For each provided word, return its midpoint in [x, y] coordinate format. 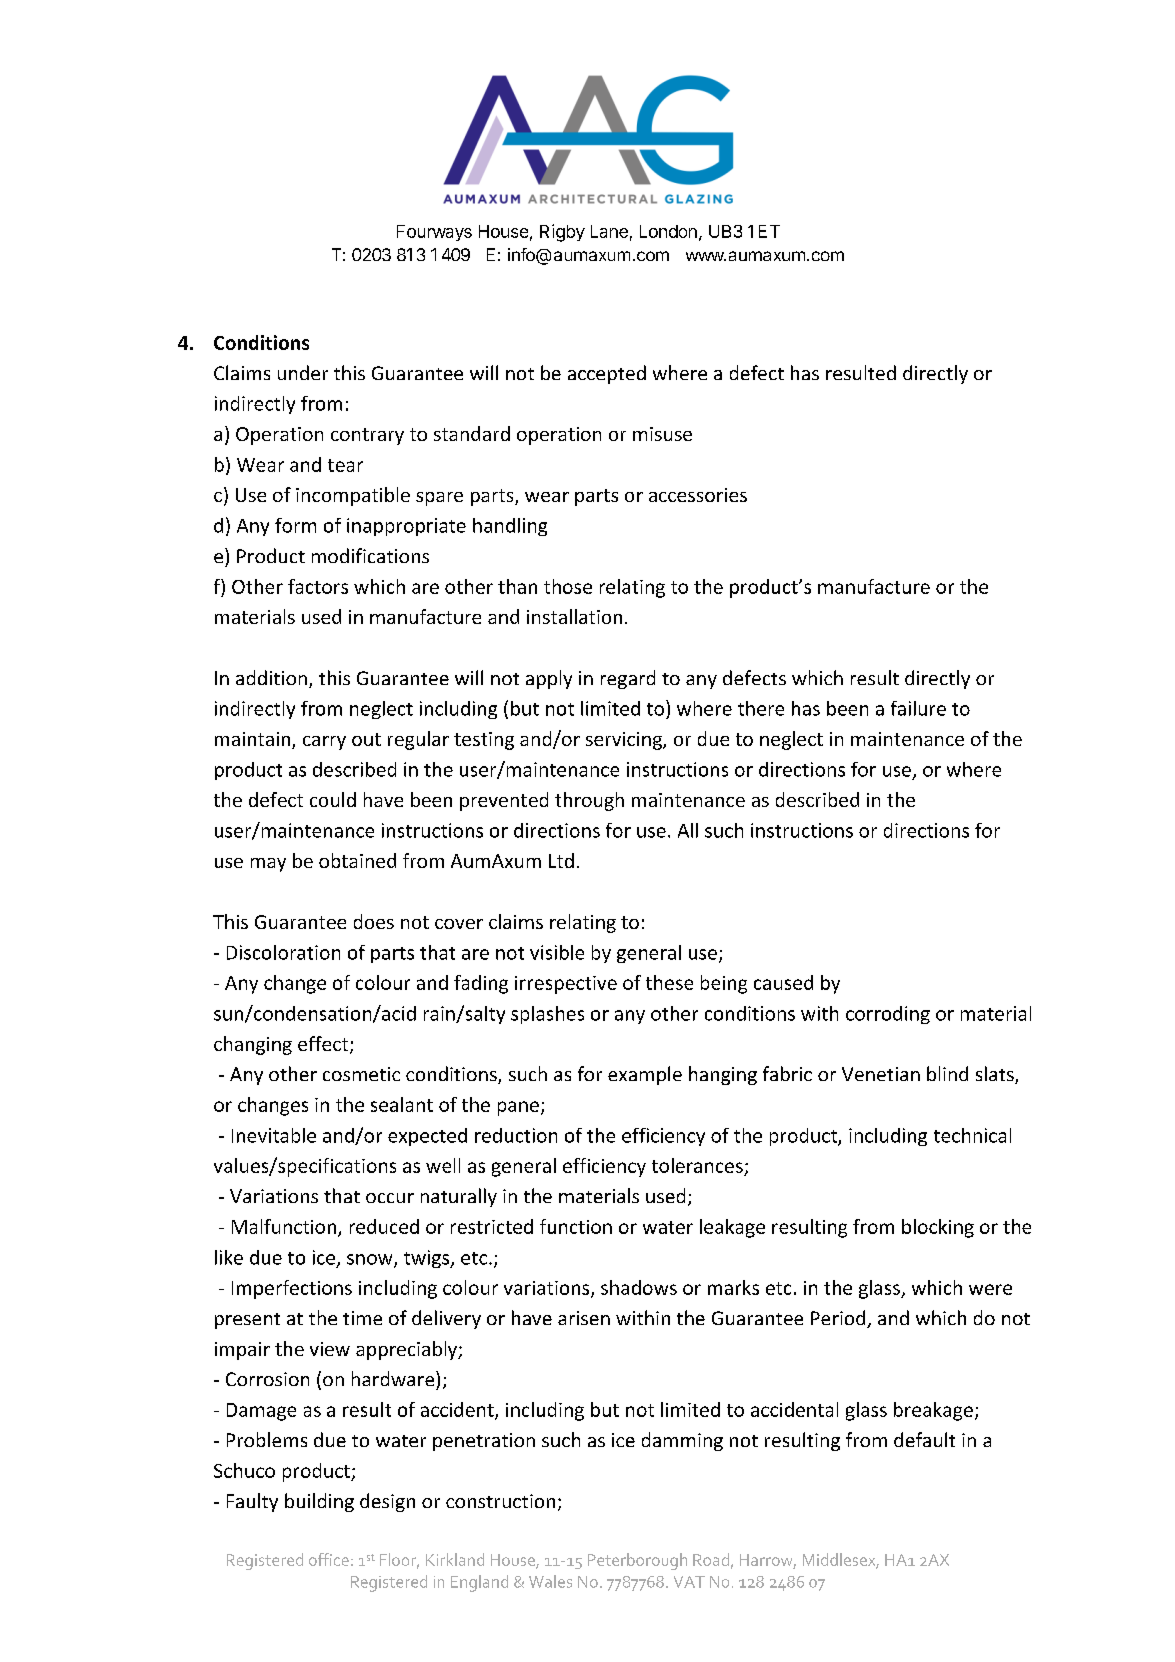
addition [271, 677]
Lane [609, 231]
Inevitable [274, 1135]
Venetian [881, 1074]
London [668, 231]
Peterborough [637, 1561]
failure [918, 708]
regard [628, 679]
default [924, 1439]
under [303, 372]
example [645, 1075]
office [329, 1559]
